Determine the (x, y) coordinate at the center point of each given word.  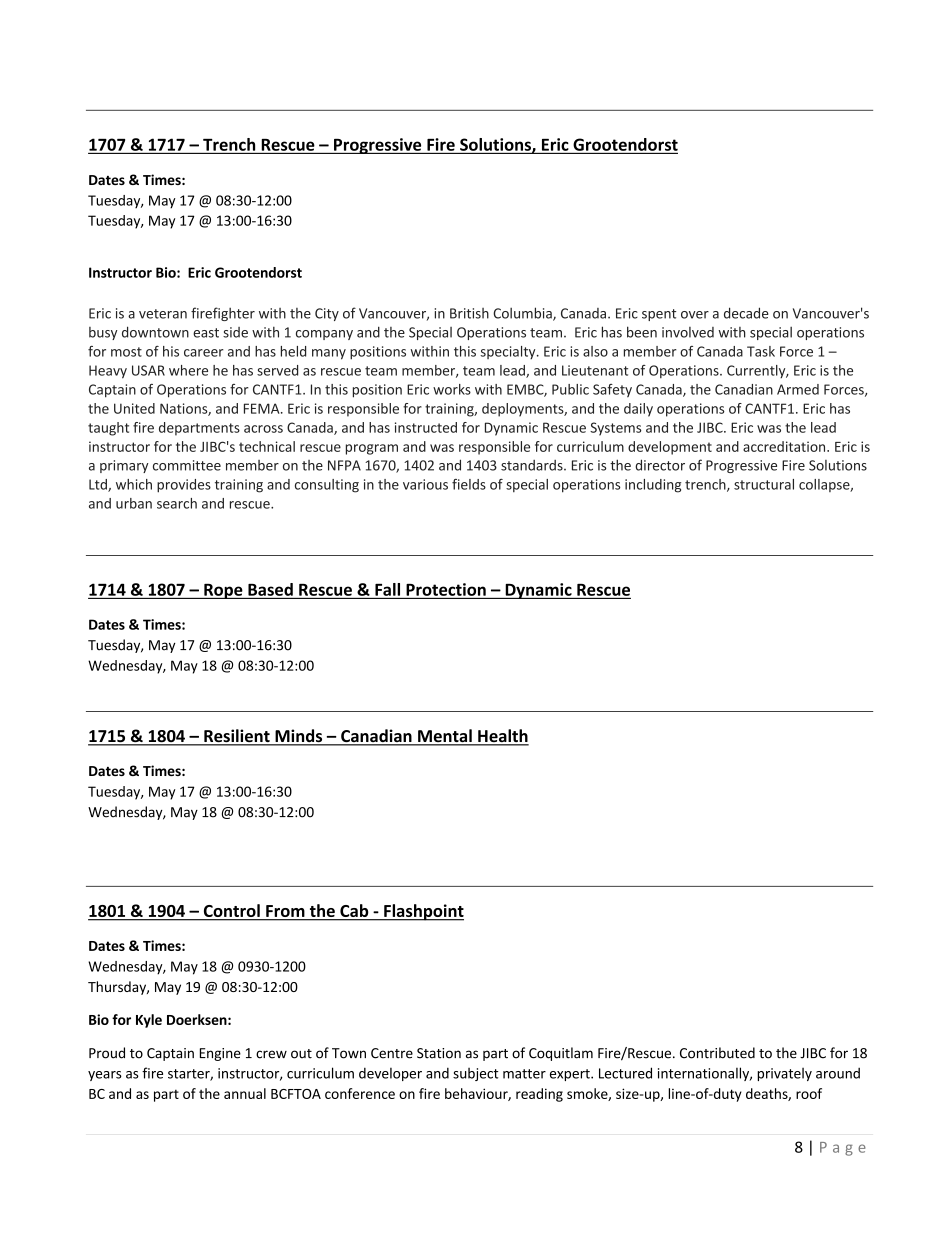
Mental (445, 737)
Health (502, 737)
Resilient (237, 737)
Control (231, 912)
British (469, 313)
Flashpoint (423, 912)
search (177, 503)
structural (764, 484)
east (206, 333)
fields (469, 484)
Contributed (717, 1053)
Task (761, 351)
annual (245, 1093)
